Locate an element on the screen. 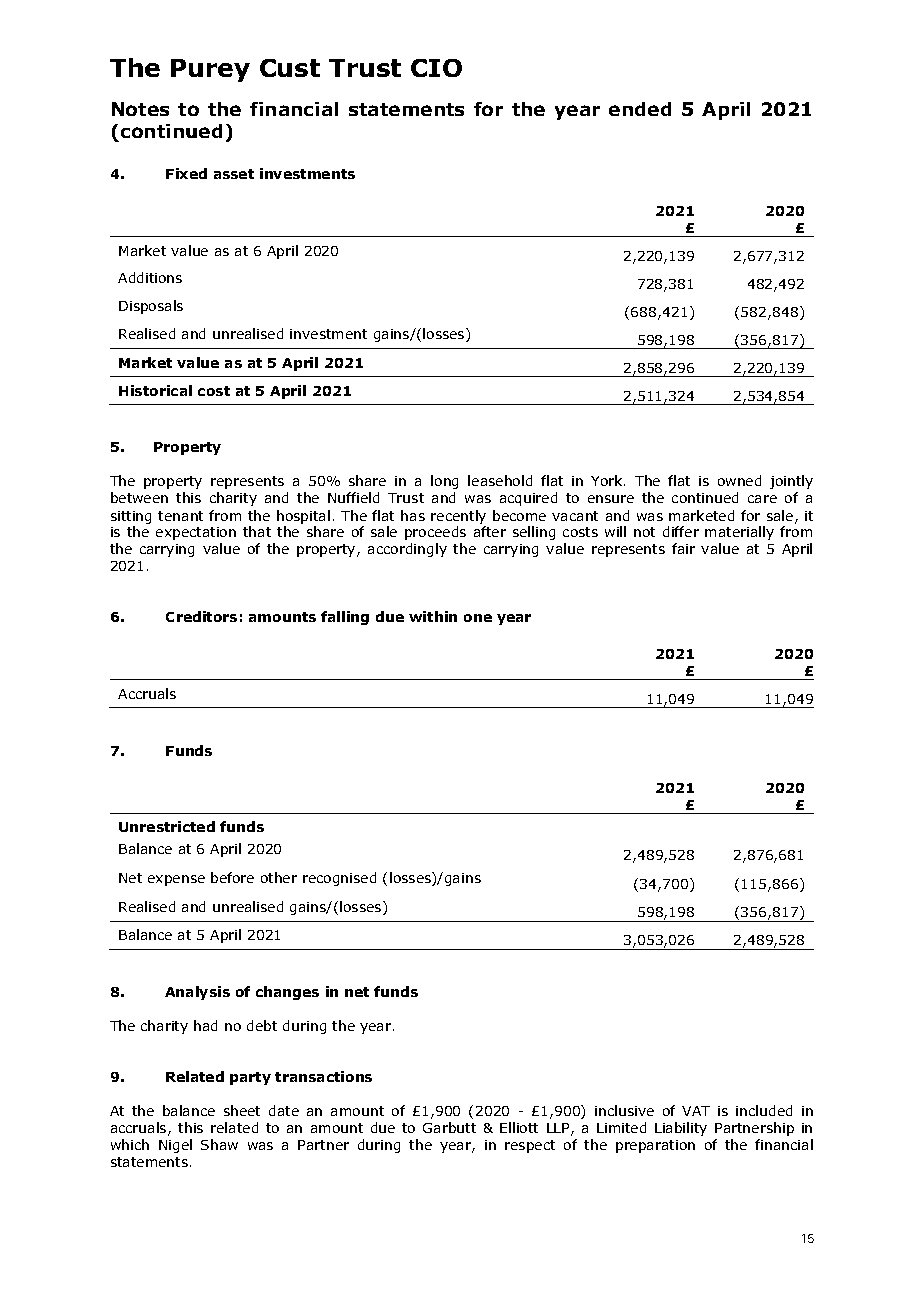 The height and width of the screenshot is (1308, 924). CIO is located at coordinates (436, 68).
